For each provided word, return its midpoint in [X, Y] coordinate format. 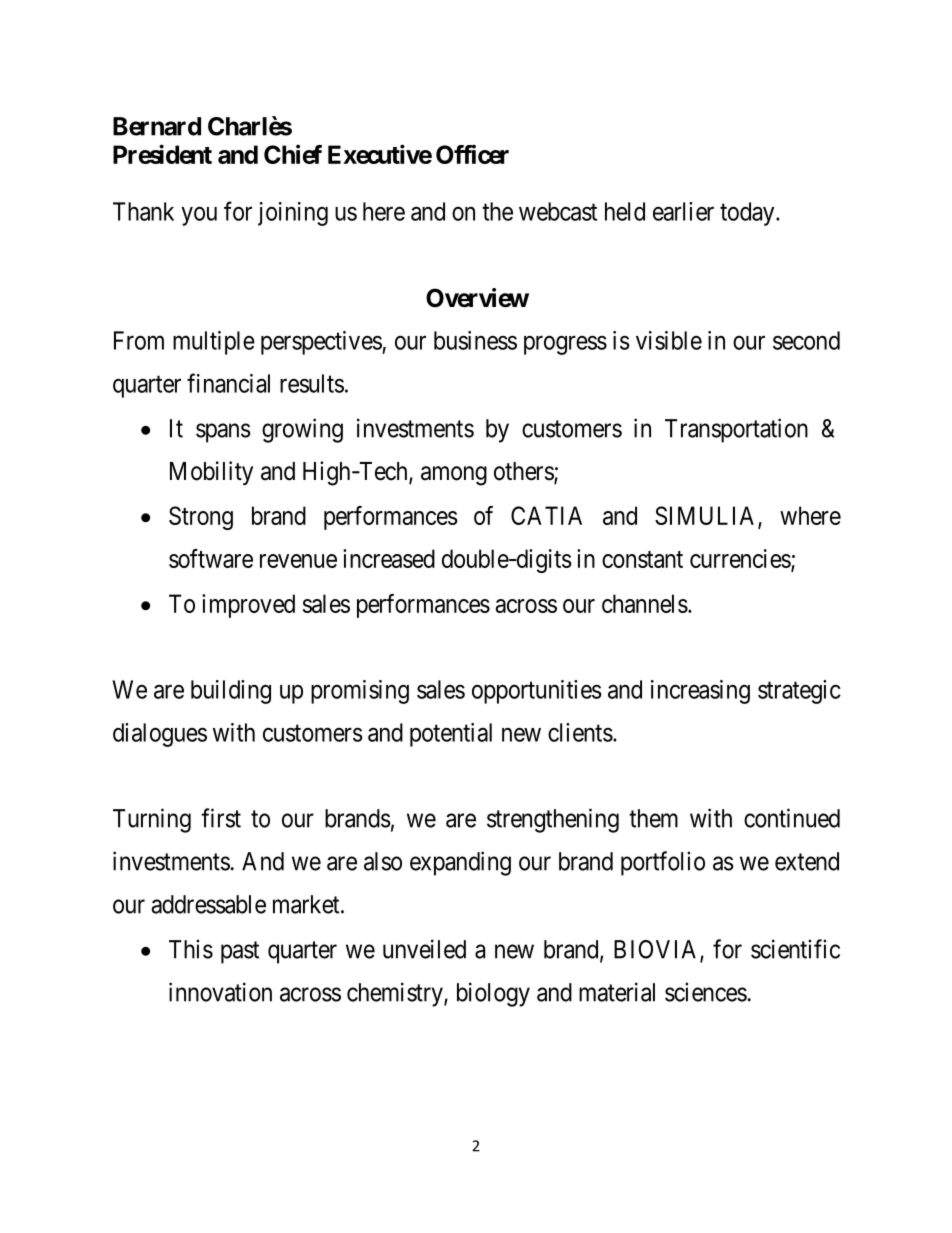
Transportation [736, 430]
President [162, 154]
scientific [795, 949]
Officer [472, 154]
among [454, 476]
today [748, 214]
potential [451, 735]
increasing [700, 692]
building [231, 692]
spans [223, 433]
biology [493, 994]
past [240, 952]
